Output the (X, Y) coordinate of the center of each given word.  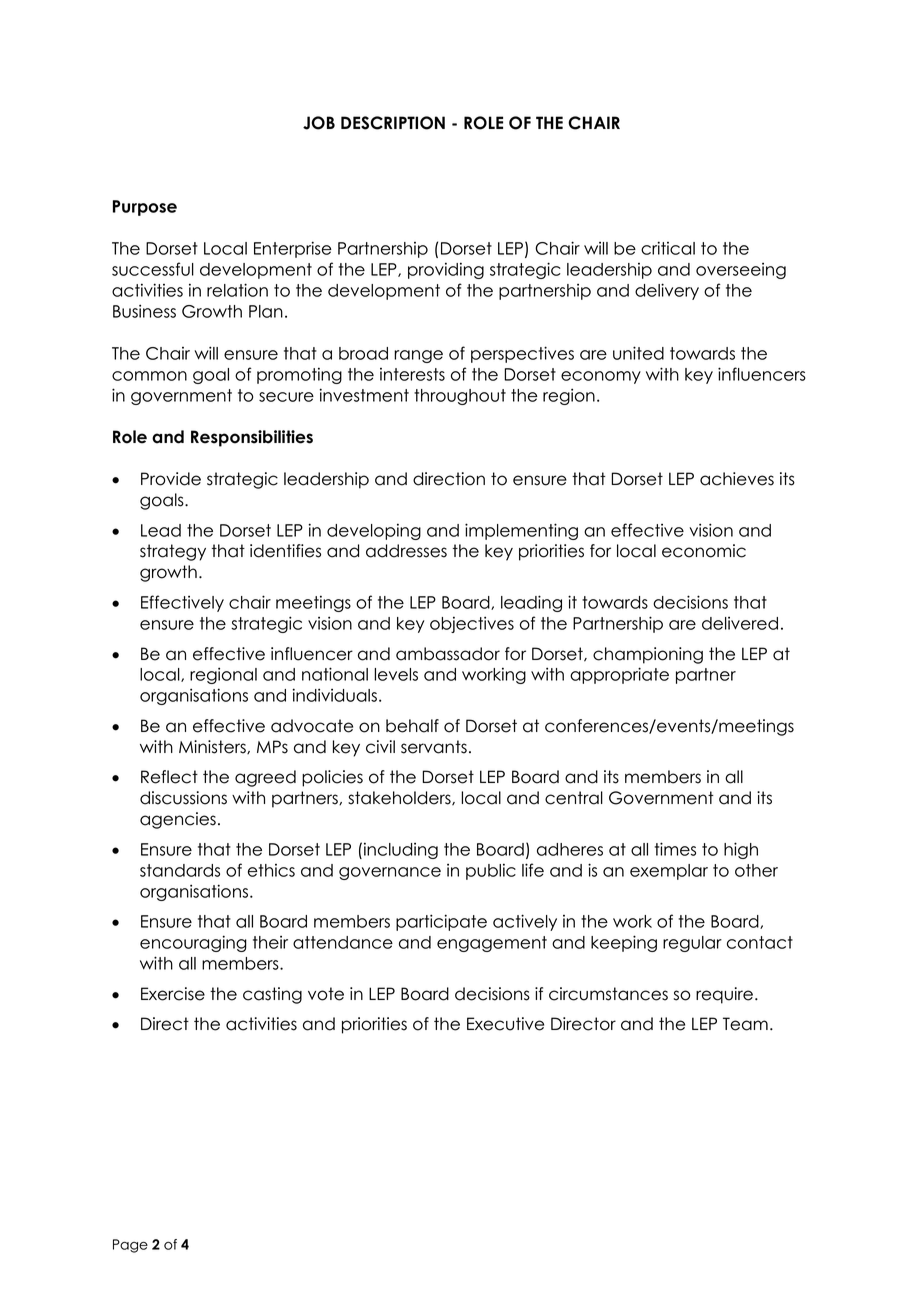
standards (180, 870)
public (491, 871)
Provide (171, 479)
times (675, 849)
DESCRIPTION (393, 123)
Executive (505, 1024)
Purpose (145, 208)
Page (130, 1246)
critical (668, 248)
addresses (406, 551)
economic (704, 551)
